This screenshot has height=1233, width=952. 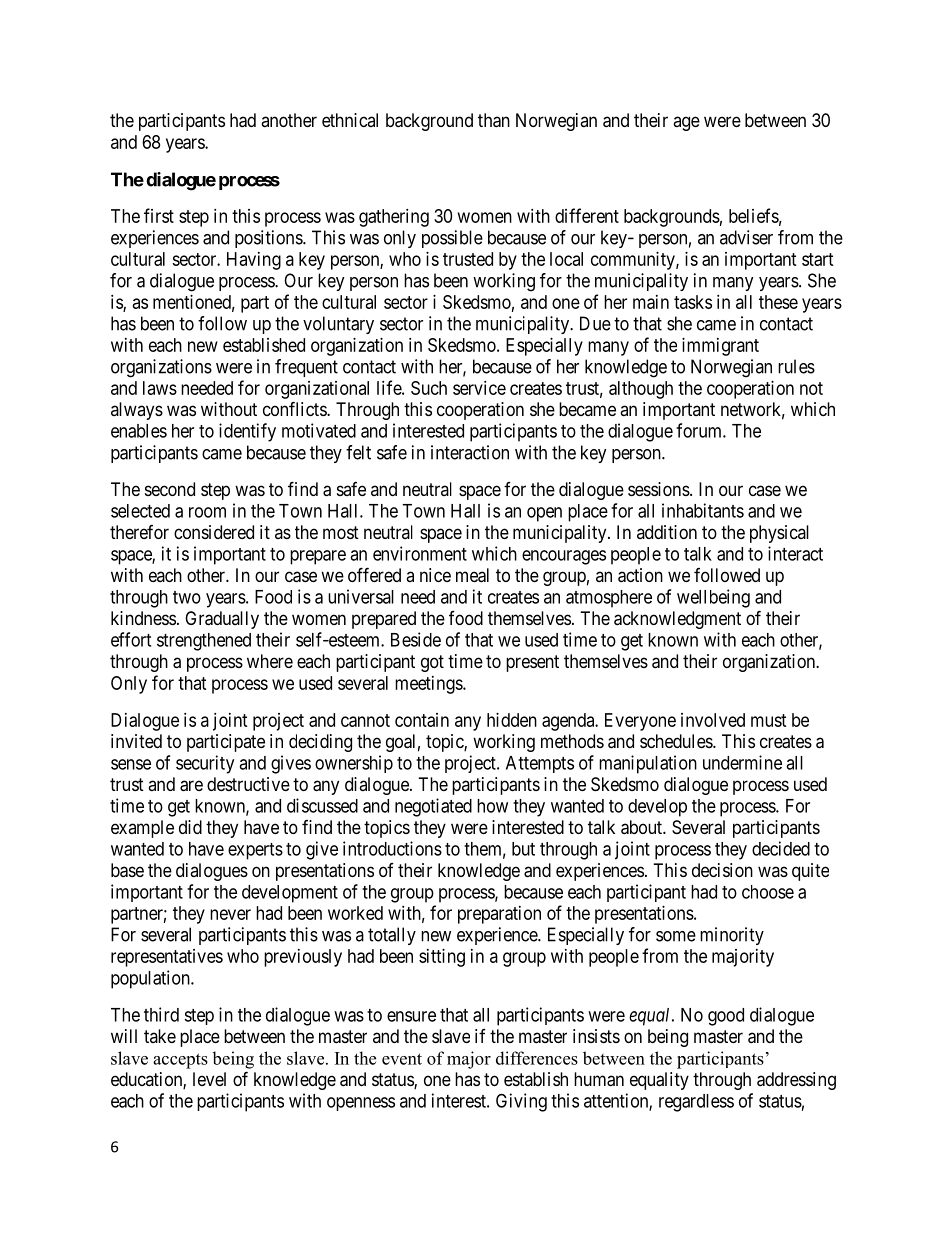 What do you see at coordinates (492, 806) in the screenshot?
I see `how` at bounding box center [492, 806].
